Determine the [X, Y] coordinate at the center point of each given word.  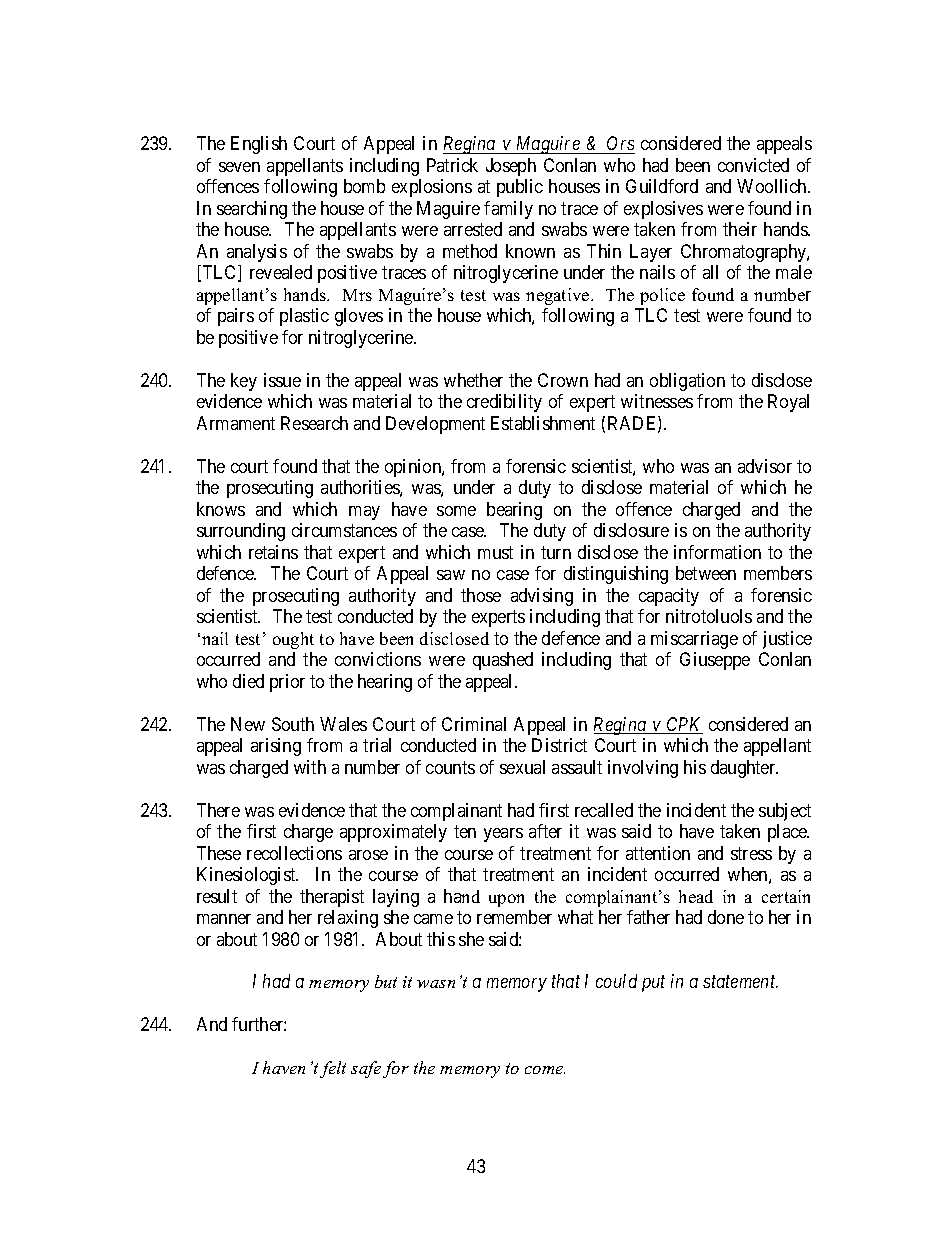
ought [293, 640]
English [259, 145]
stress [751, 853]
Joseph [511, 167]
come [545, 1070]
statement [740, 982]
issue [282, 380]
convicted [753, 165]
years [503, 835]
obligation [687, 382]
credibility [504, 403]
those [481, 595]
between [706, 573]
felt [333, 1069]
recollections [294, 853]
